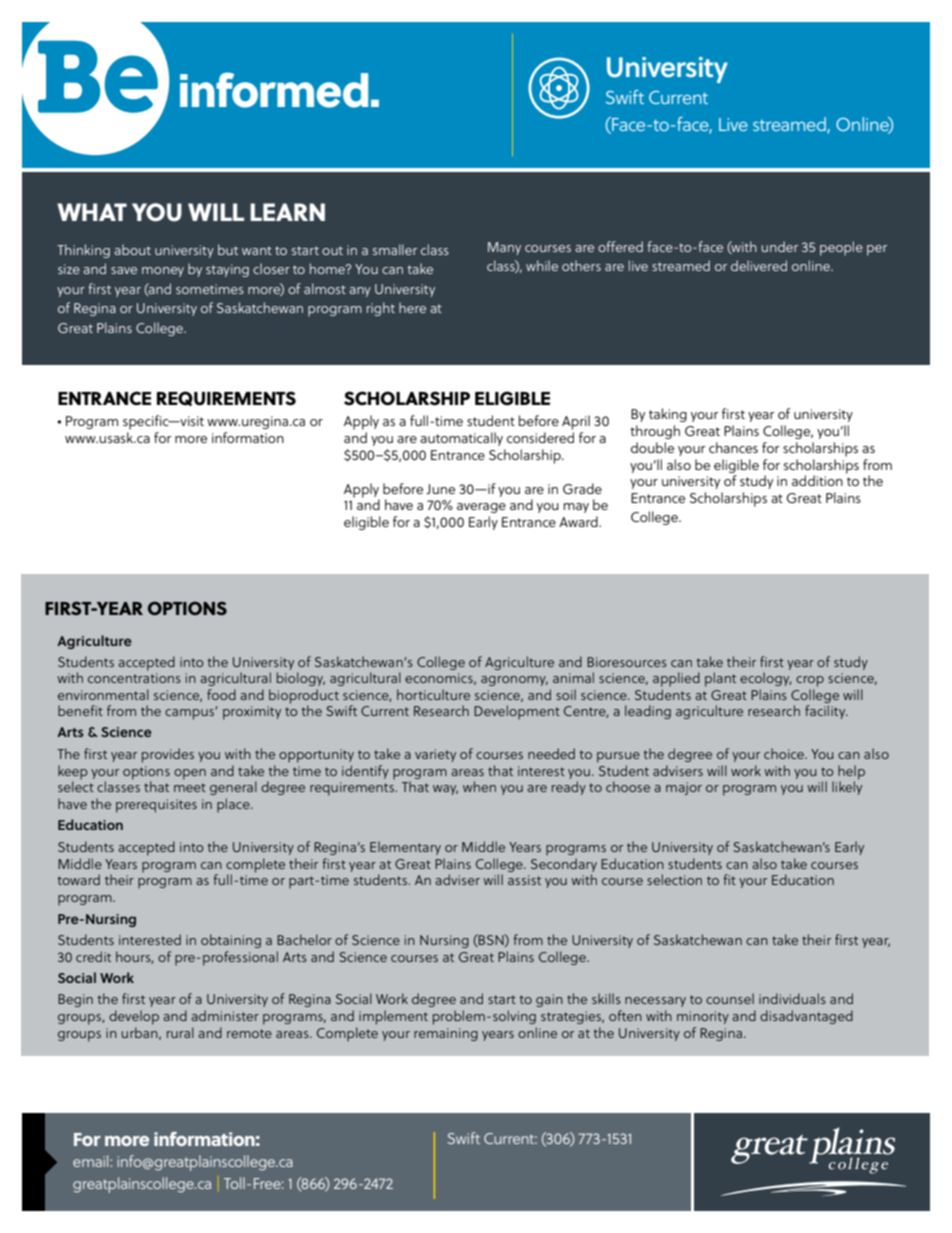  Describe the element at coordinates (446, 1034) in the document. I see `remaining` at that location.
